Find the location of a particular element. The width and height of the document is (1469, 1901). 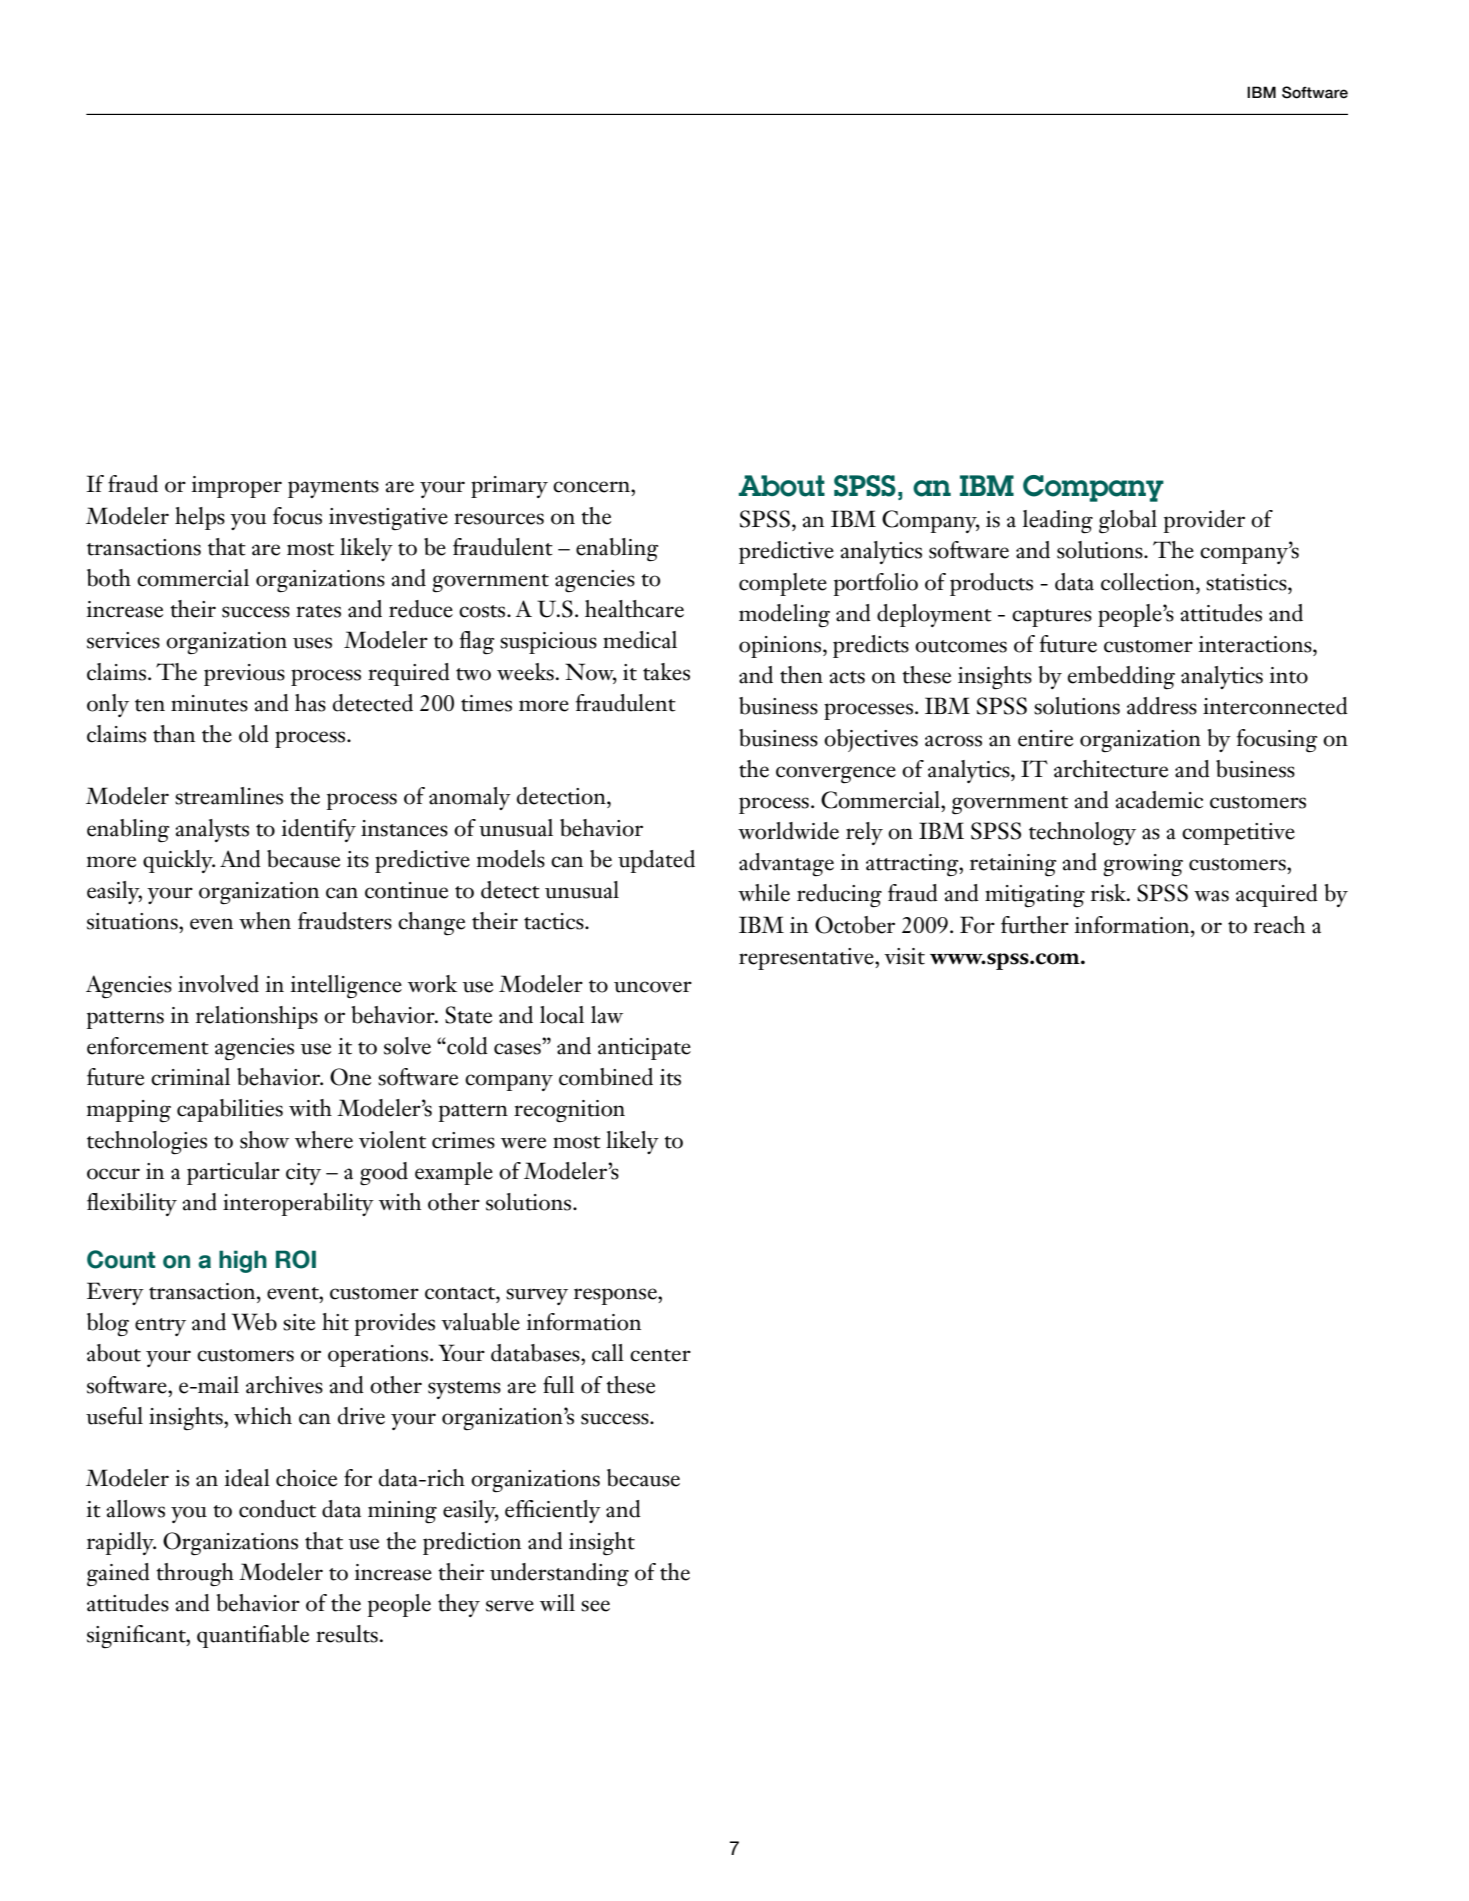

high is located at coordinates (243, 1261).
